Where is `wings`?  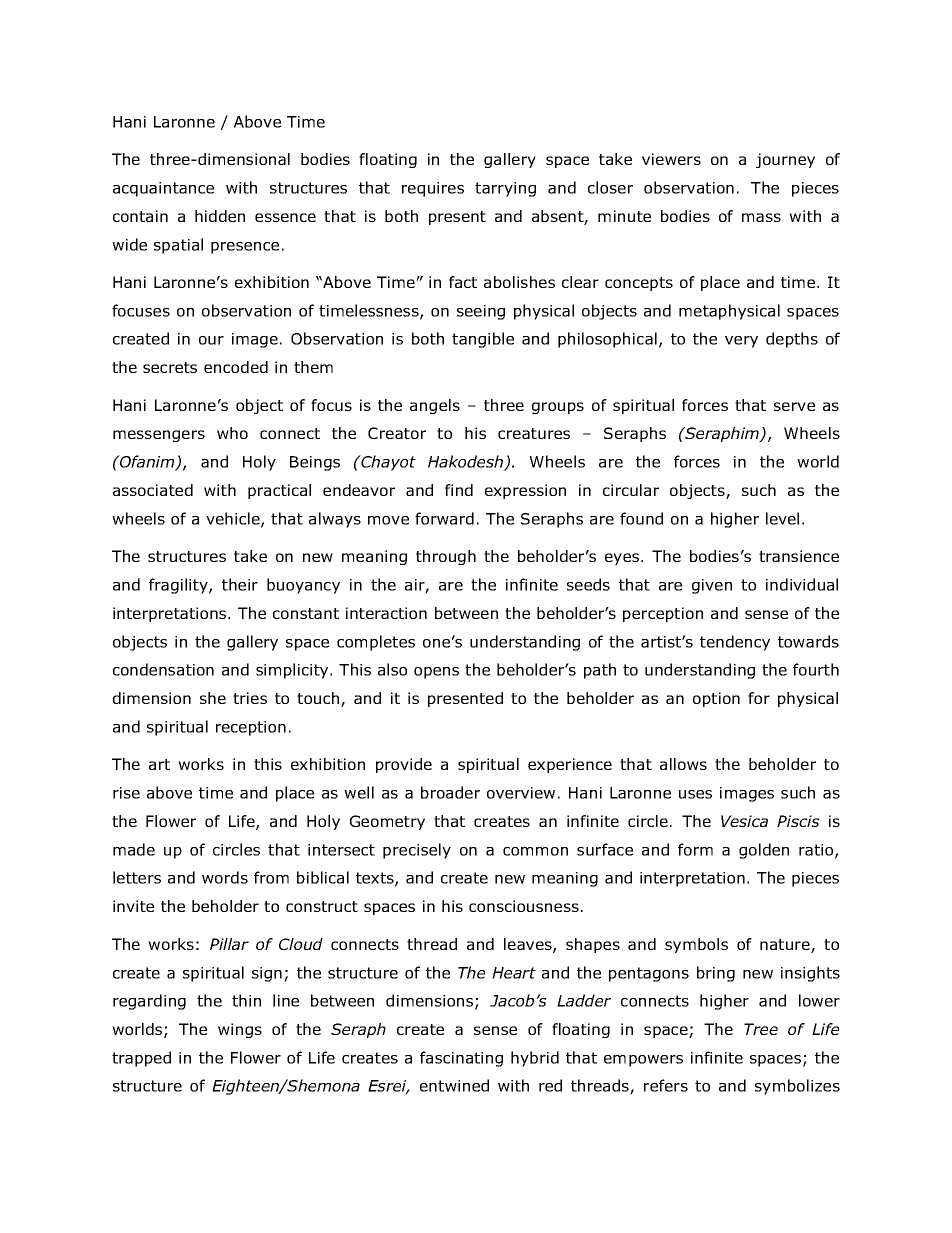
wings is located at coordinates (240, 1030).
